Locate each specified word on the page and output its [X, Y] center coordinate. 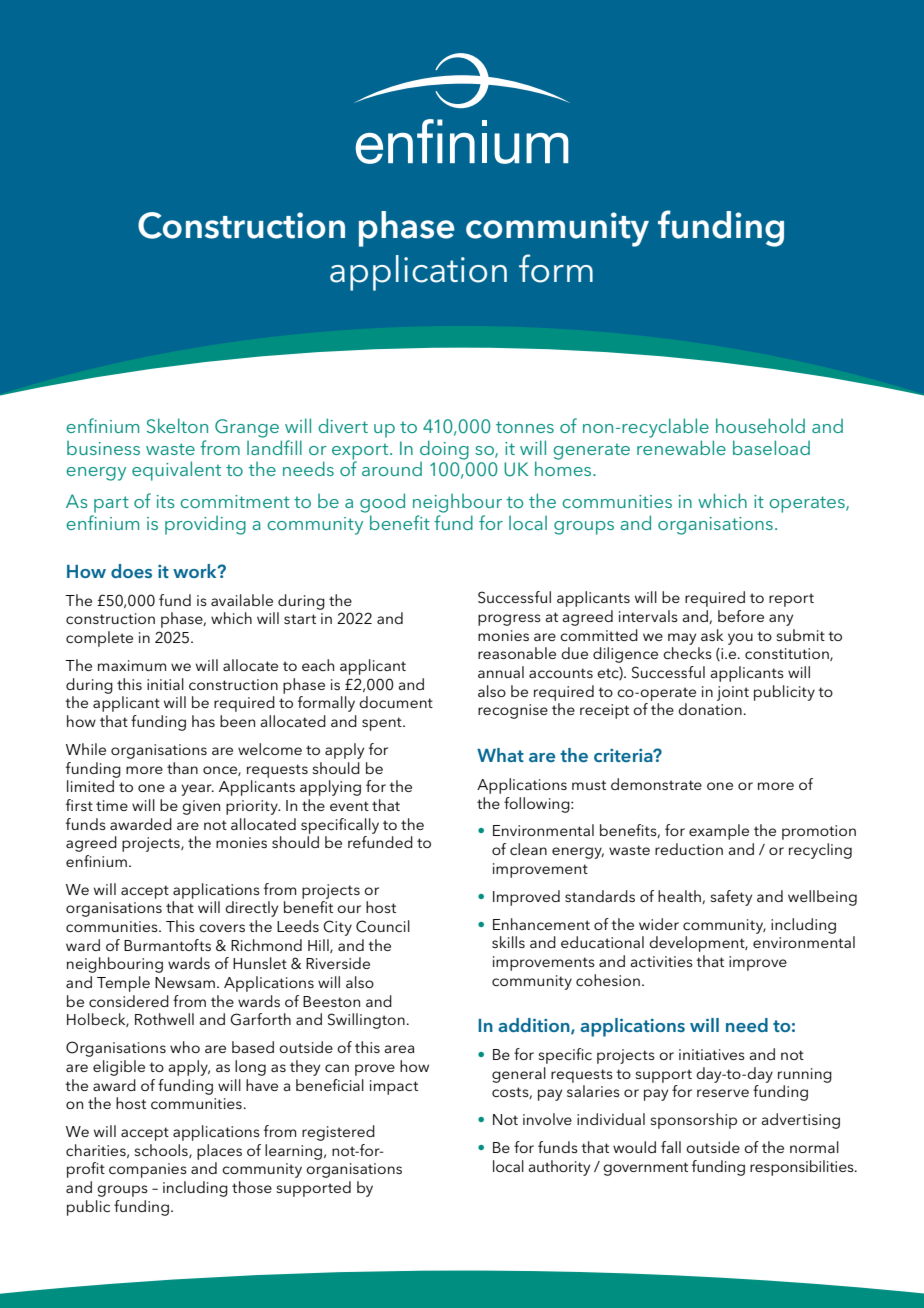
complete [99, 639]
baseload [771, 447]
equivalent [176, 471]
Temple [123, 984]
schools [162, 1151]
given [201, 807]
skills [508, 942]
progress [509, 620]
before [741, 616]
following [538, 805]
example [719, 832]
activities [662, 961]
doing [444, 451]
